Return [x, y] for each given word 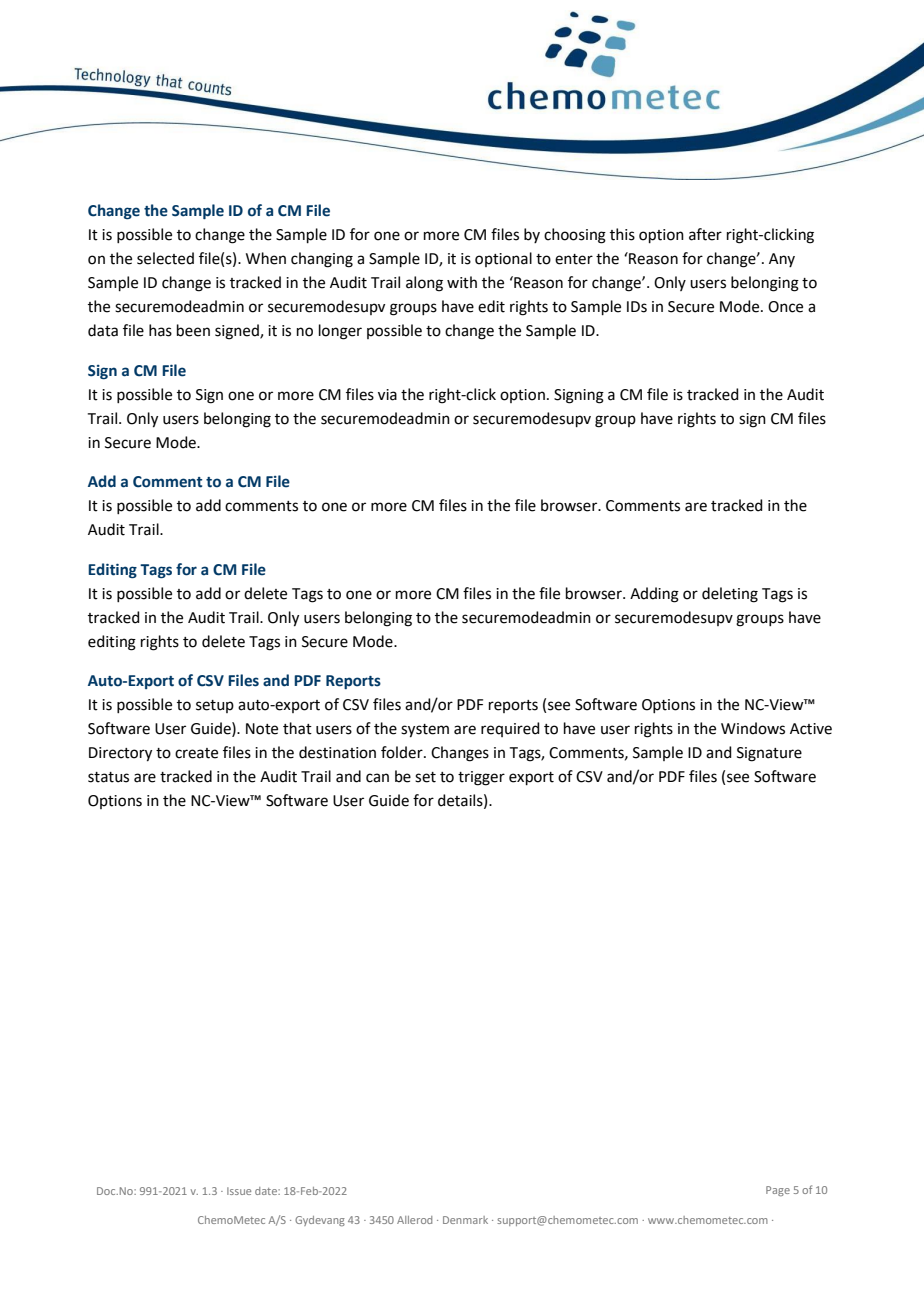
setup [215, 706]
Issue [239, 1191]
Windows [753, 728]
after [705, 234]
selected [165, 258]
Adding [654, 595]
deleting [730, 595]
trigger [481, 778]
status [108, 777]
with [462, 282]
